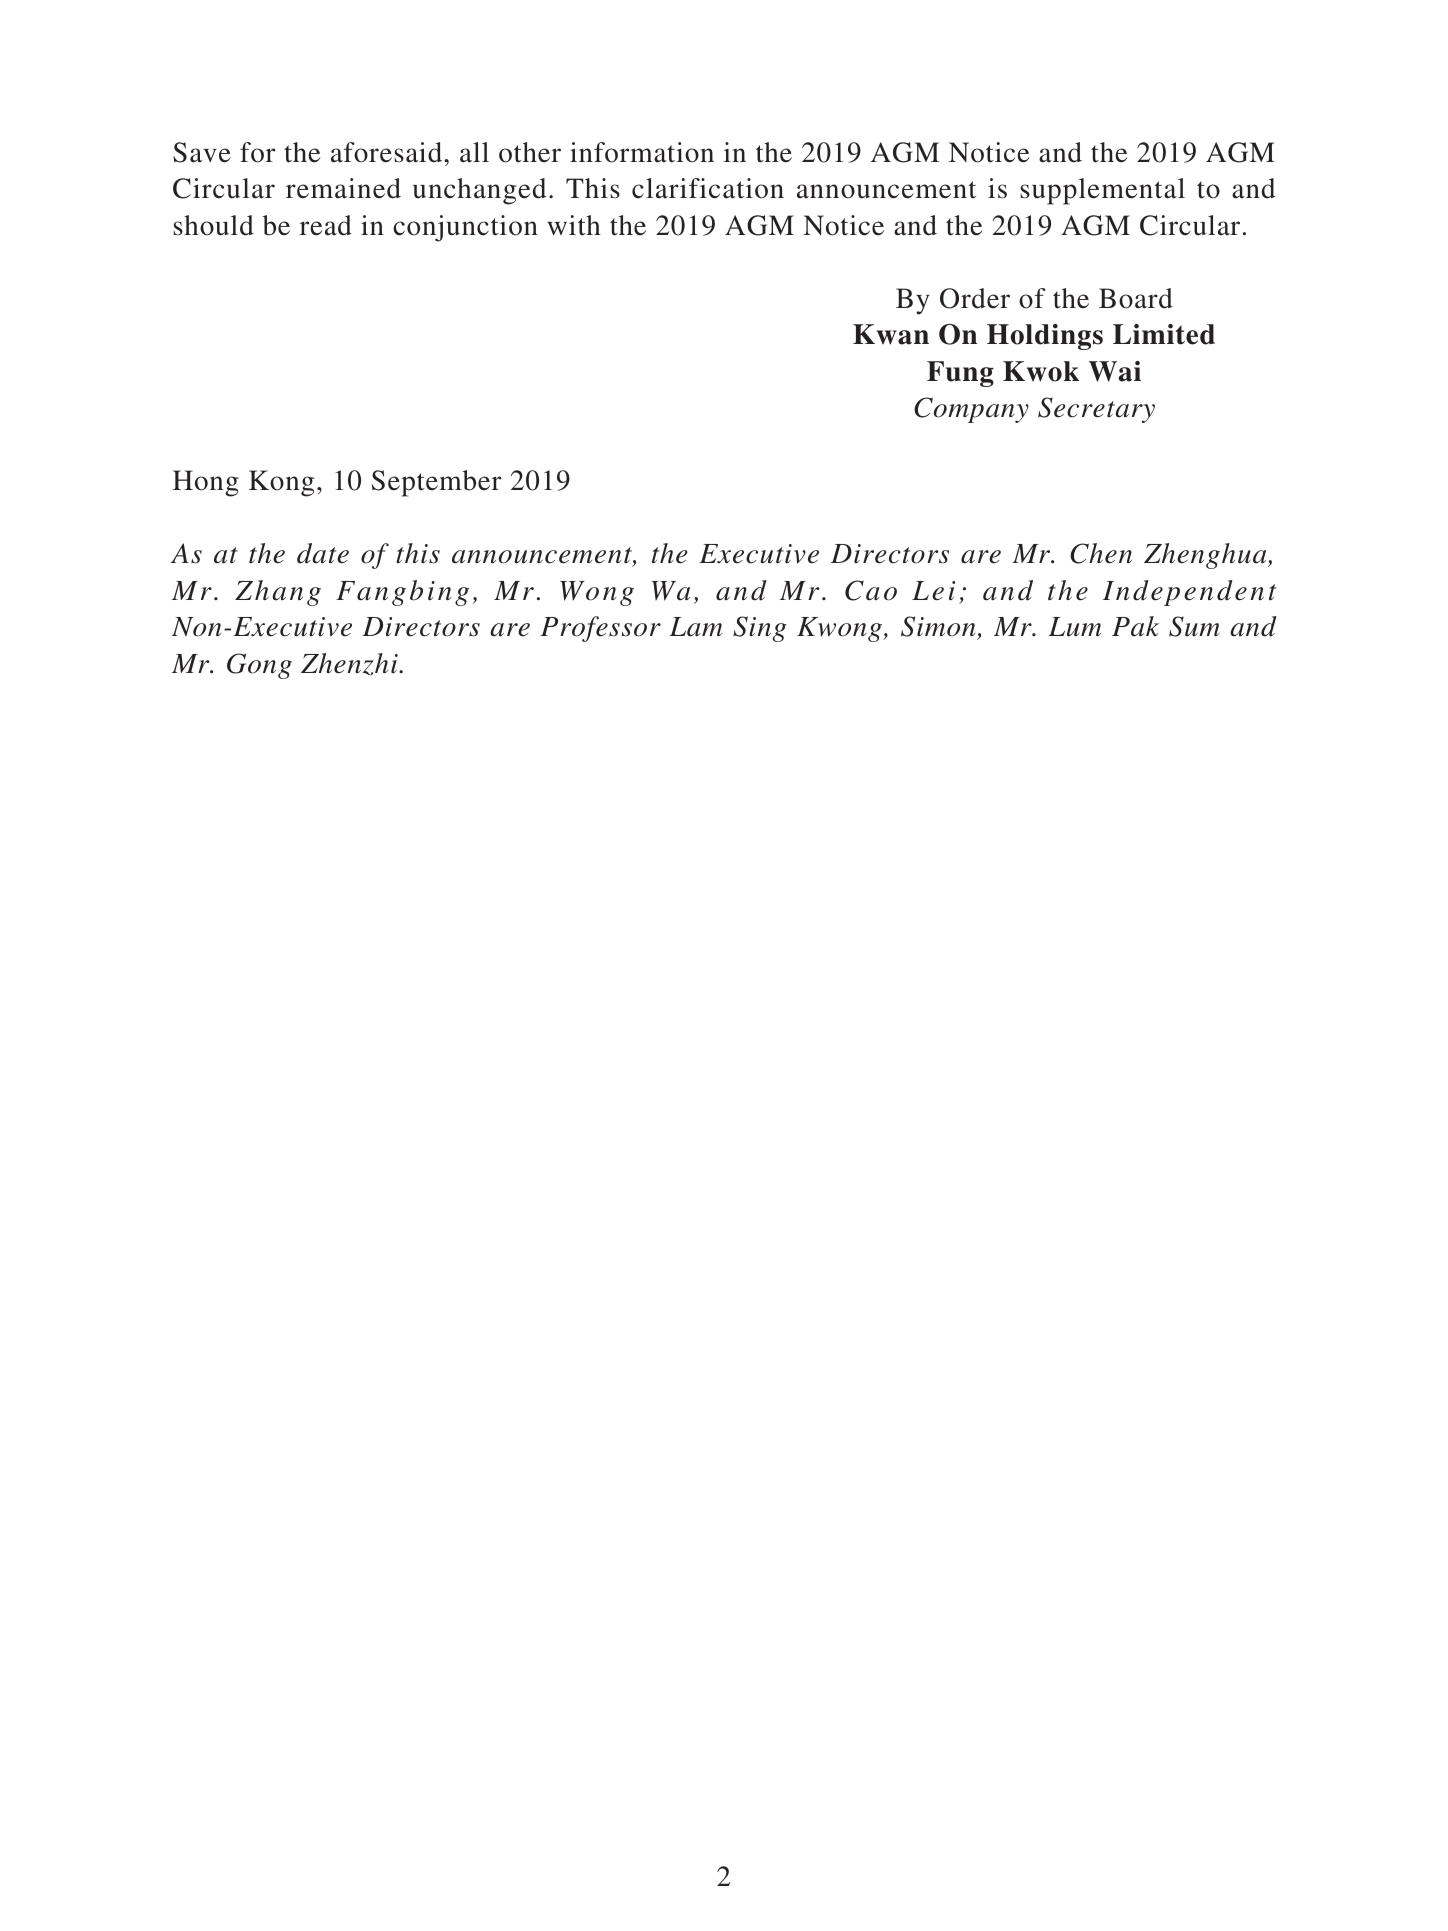  What do you see at coordinates (1103, 191) in the screenshot?
I see `supplemental` at bounding box center [1103, 191].
